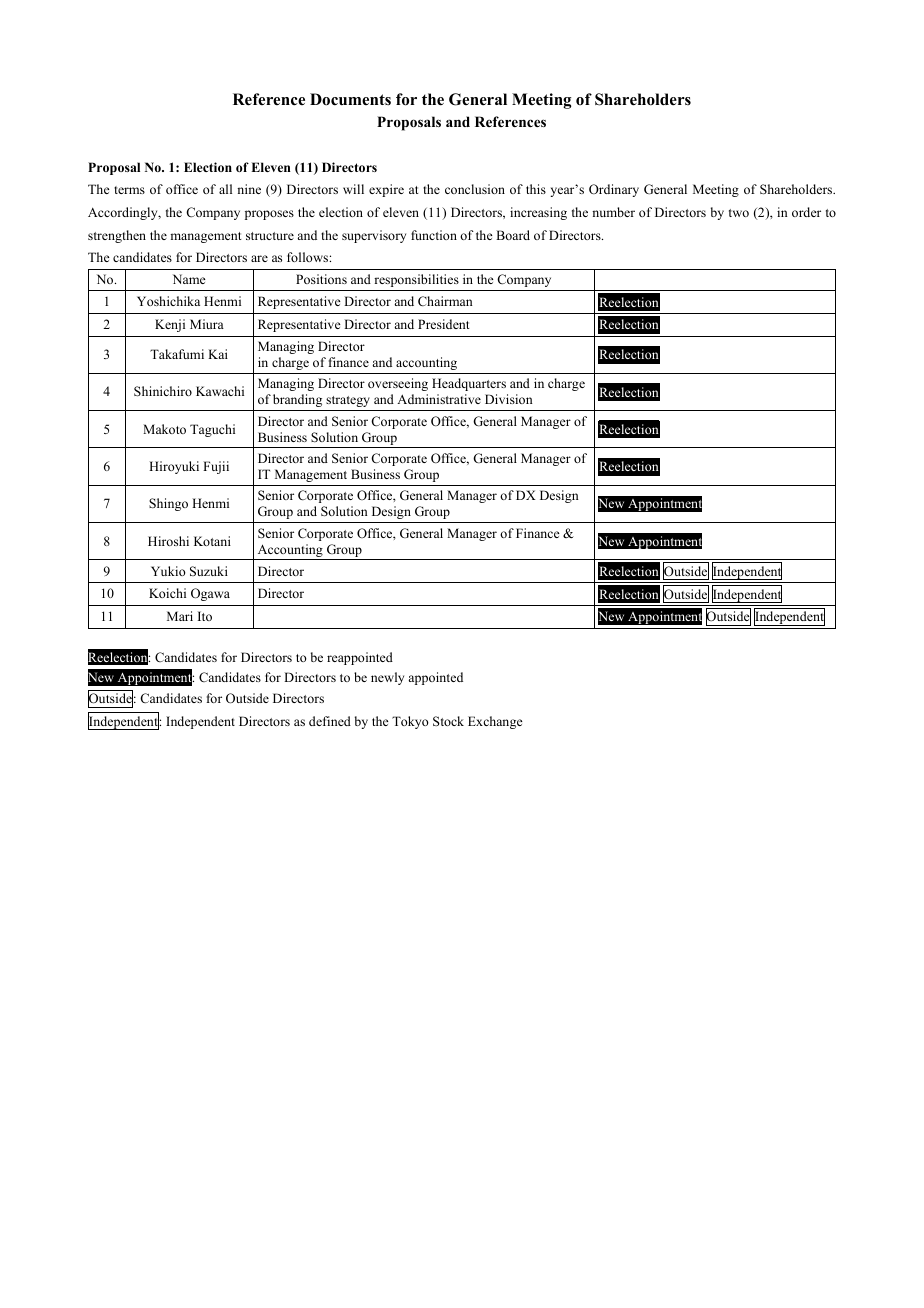 This image has height=1308, width=924. What do you see at coordinates (509, 399) in the image?
I see `Division` at bounding box center [509, 399].
